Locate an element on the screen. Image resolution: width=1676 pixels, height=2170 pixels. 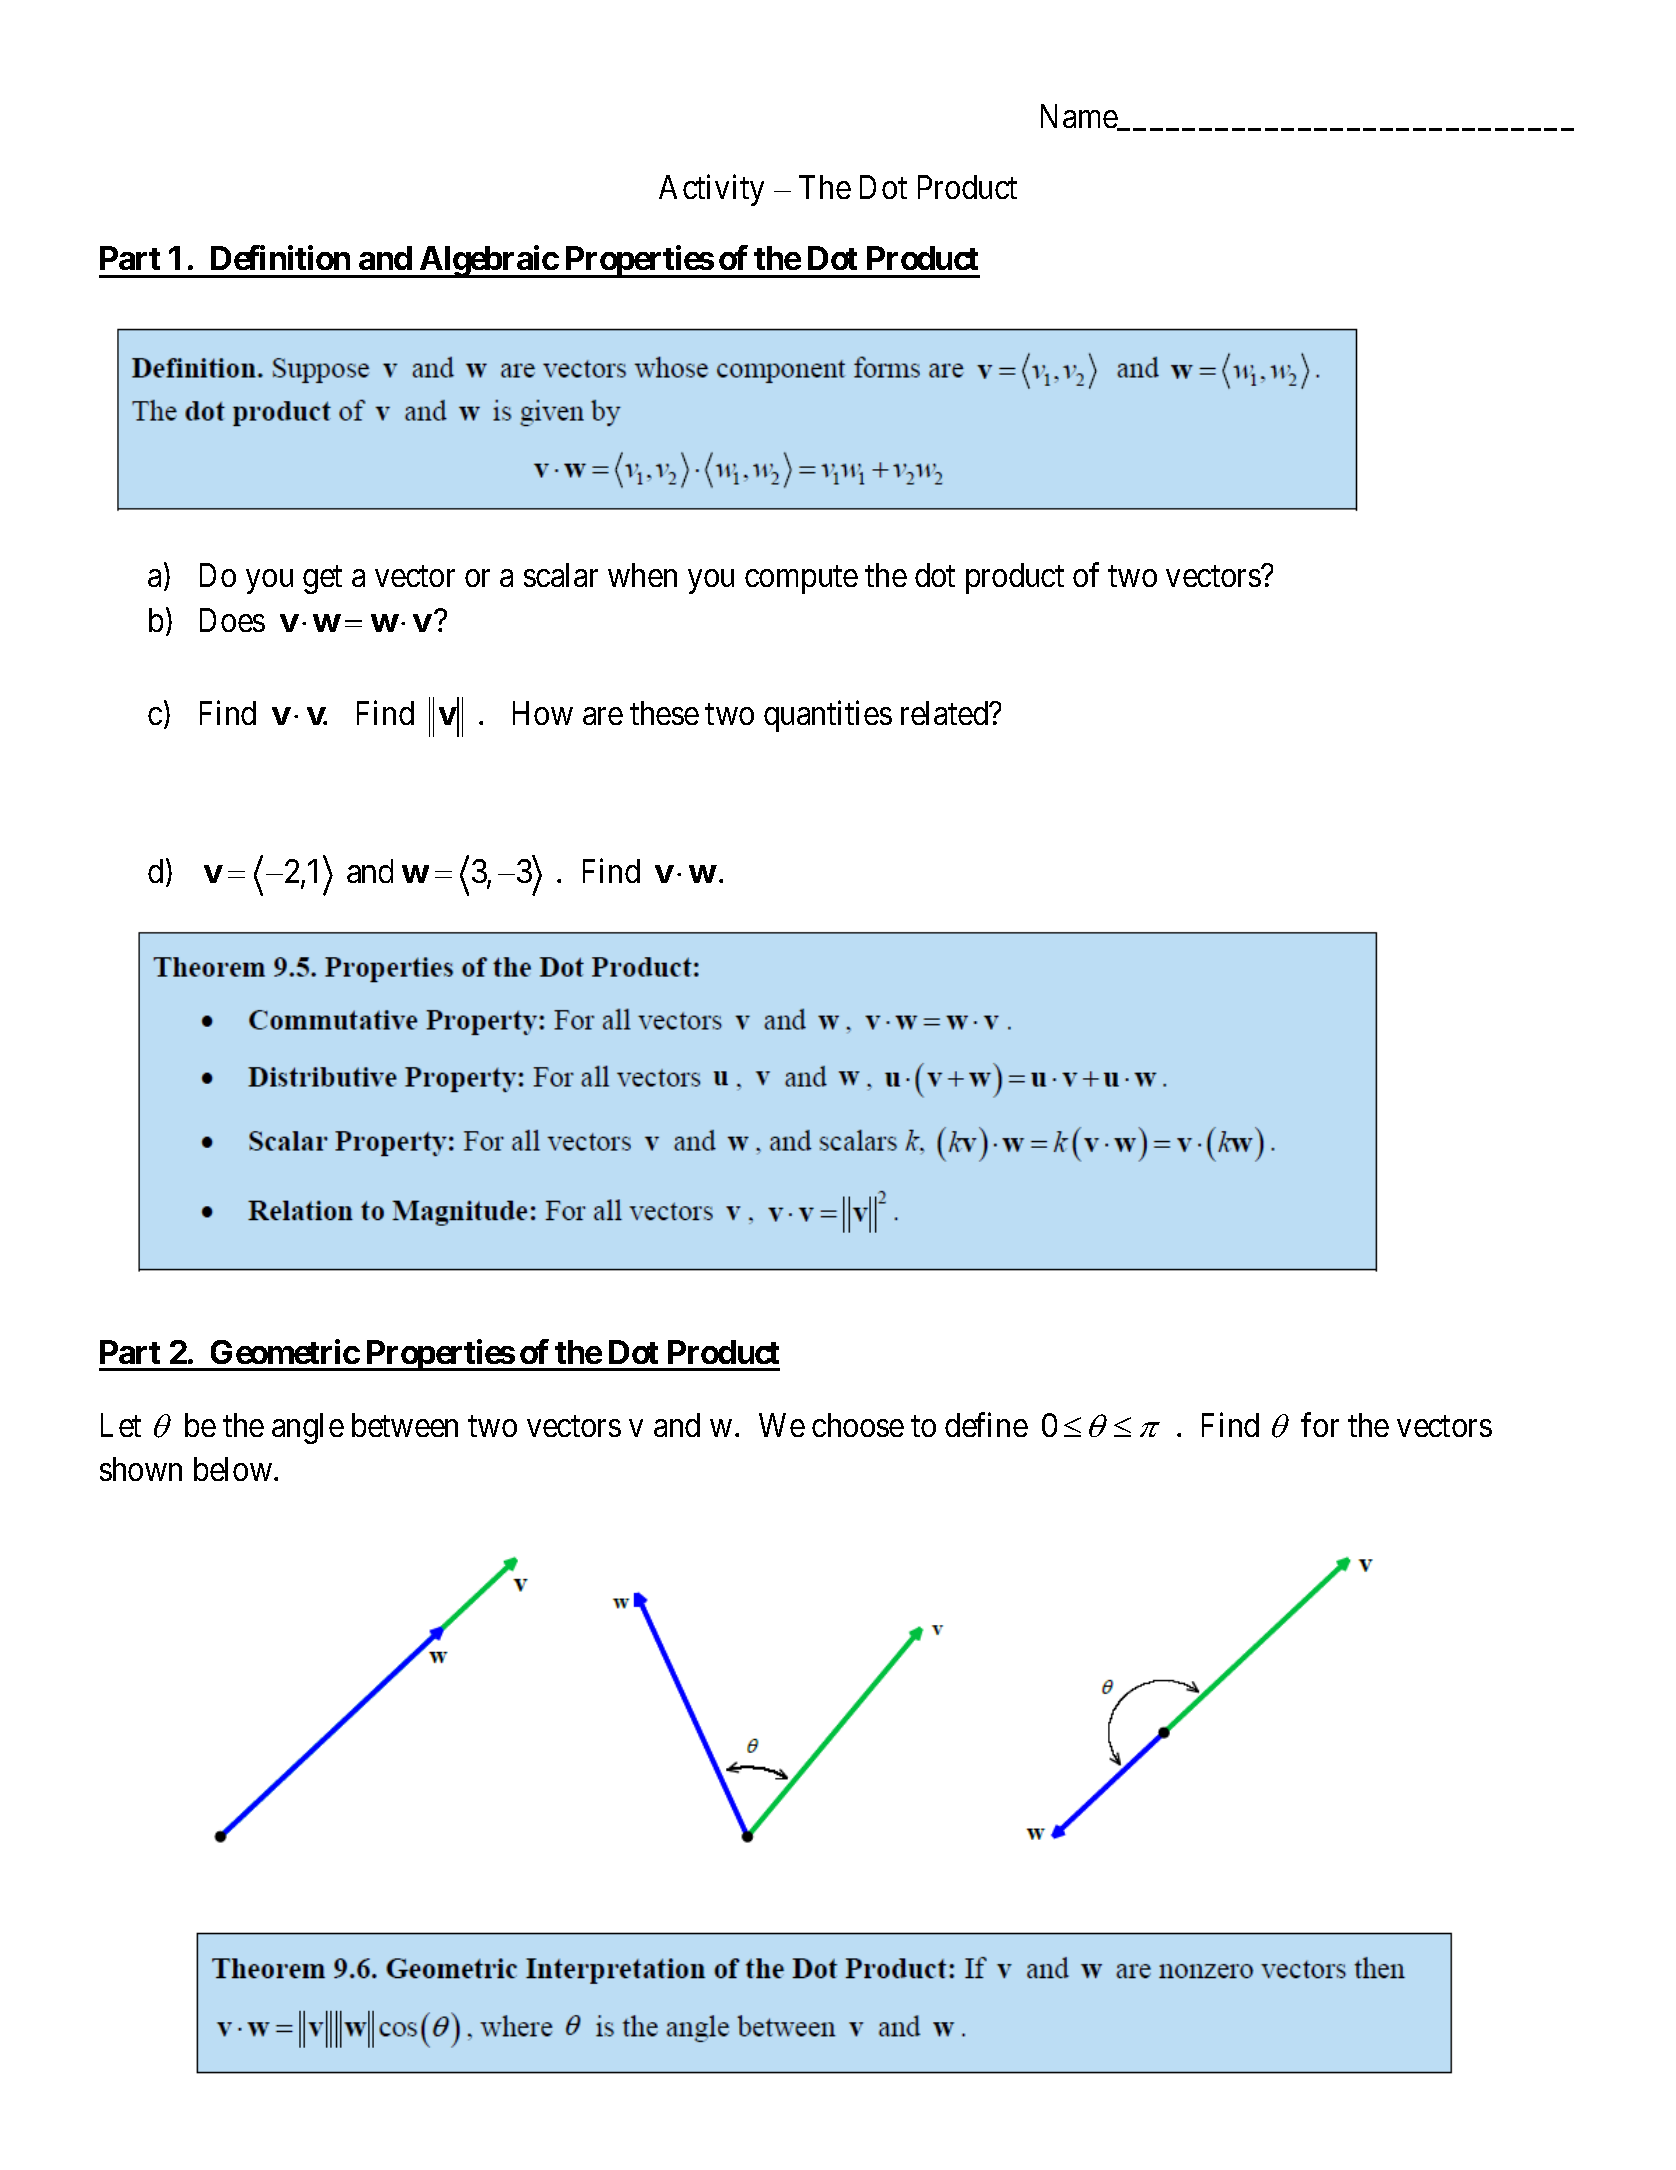
angle is located at coordinates (308, 1428).
